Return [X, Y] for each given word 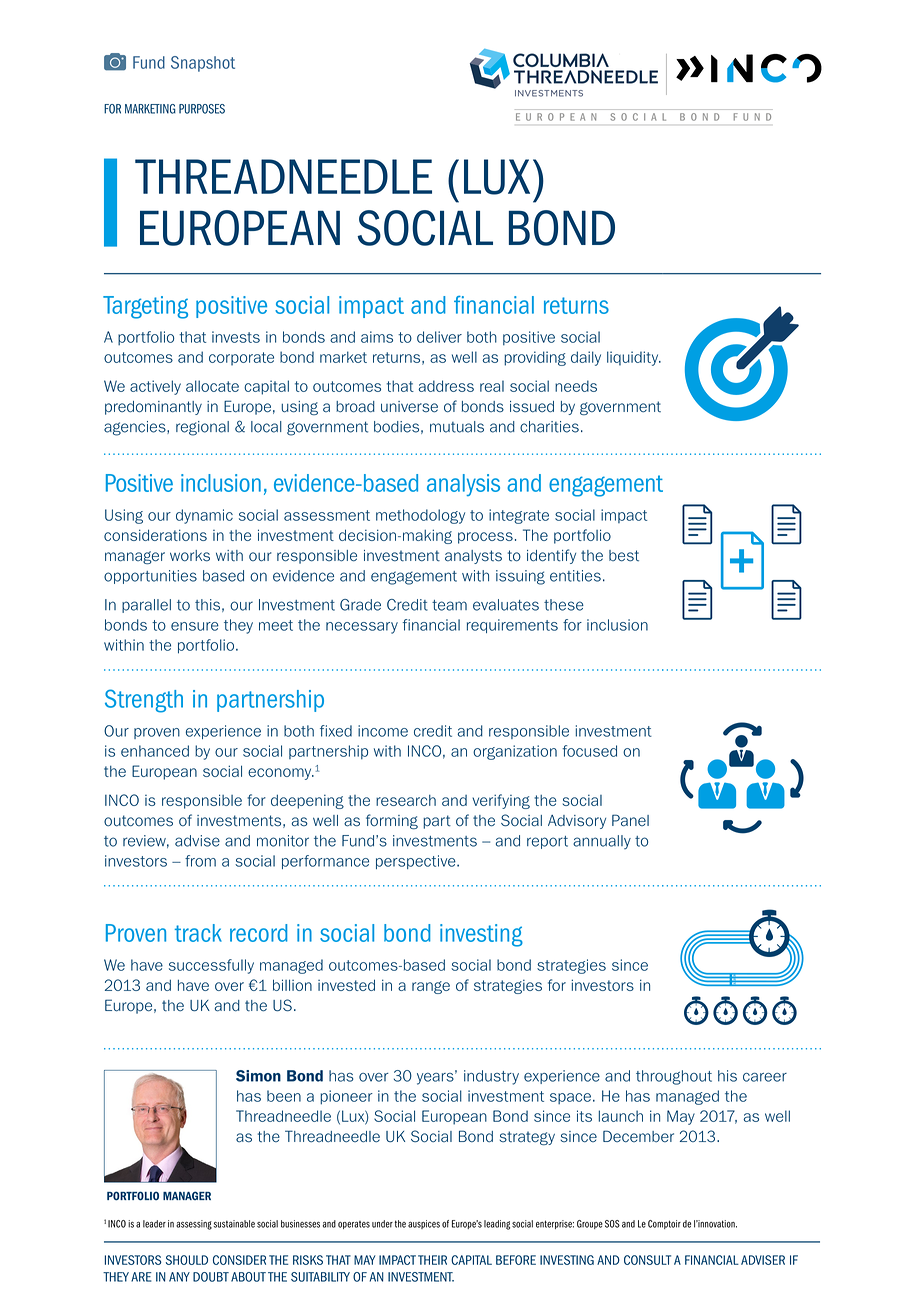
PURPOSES [202, 109]
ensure [195, 626]
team [449, 605]
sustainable [234, 1224]
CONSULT [647, 1260]
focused [589, 751]
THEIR [432, 1260]
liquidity [634, 358]
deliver [439, 337]
